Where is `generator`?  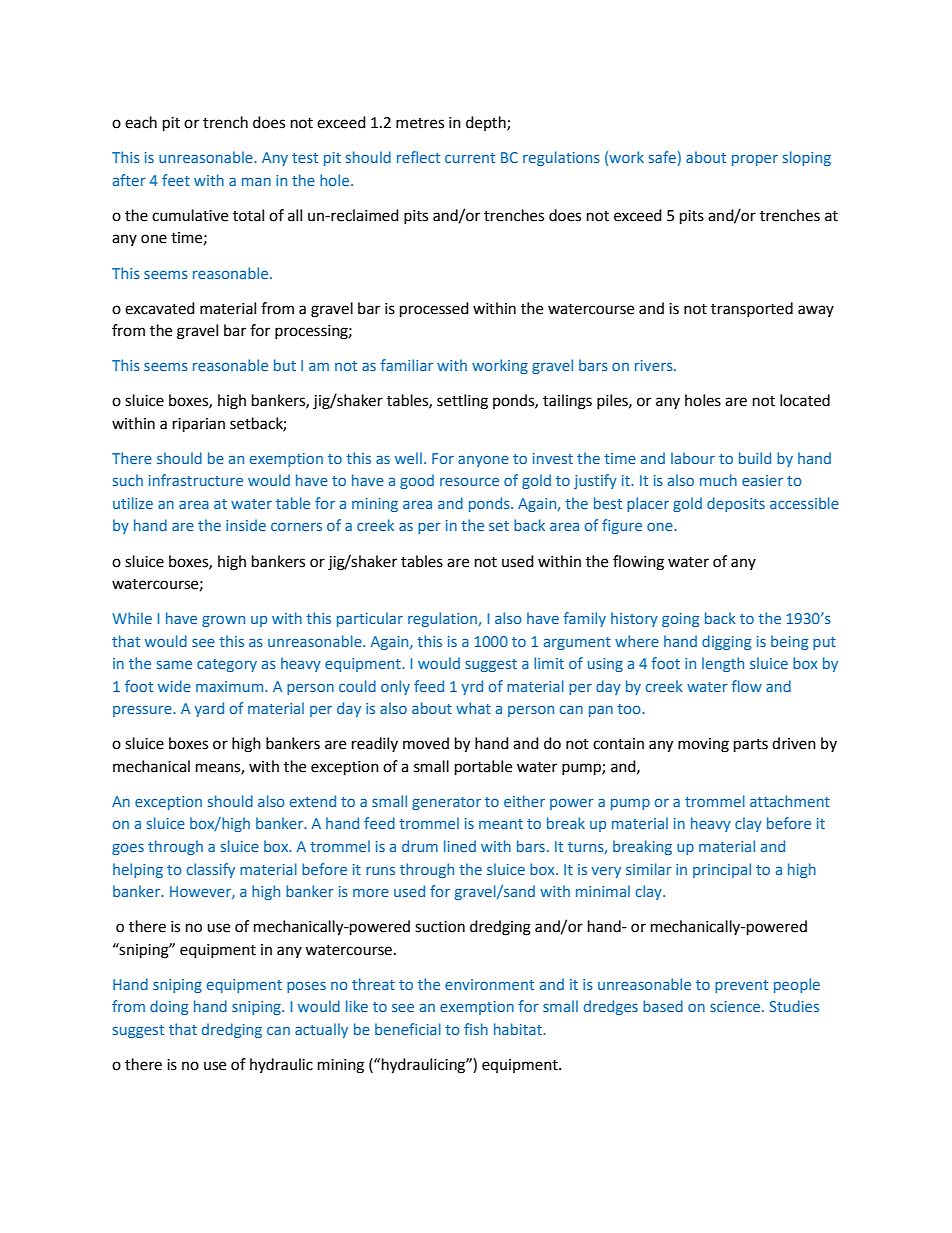 generator is located at coordinates (446, 803).
